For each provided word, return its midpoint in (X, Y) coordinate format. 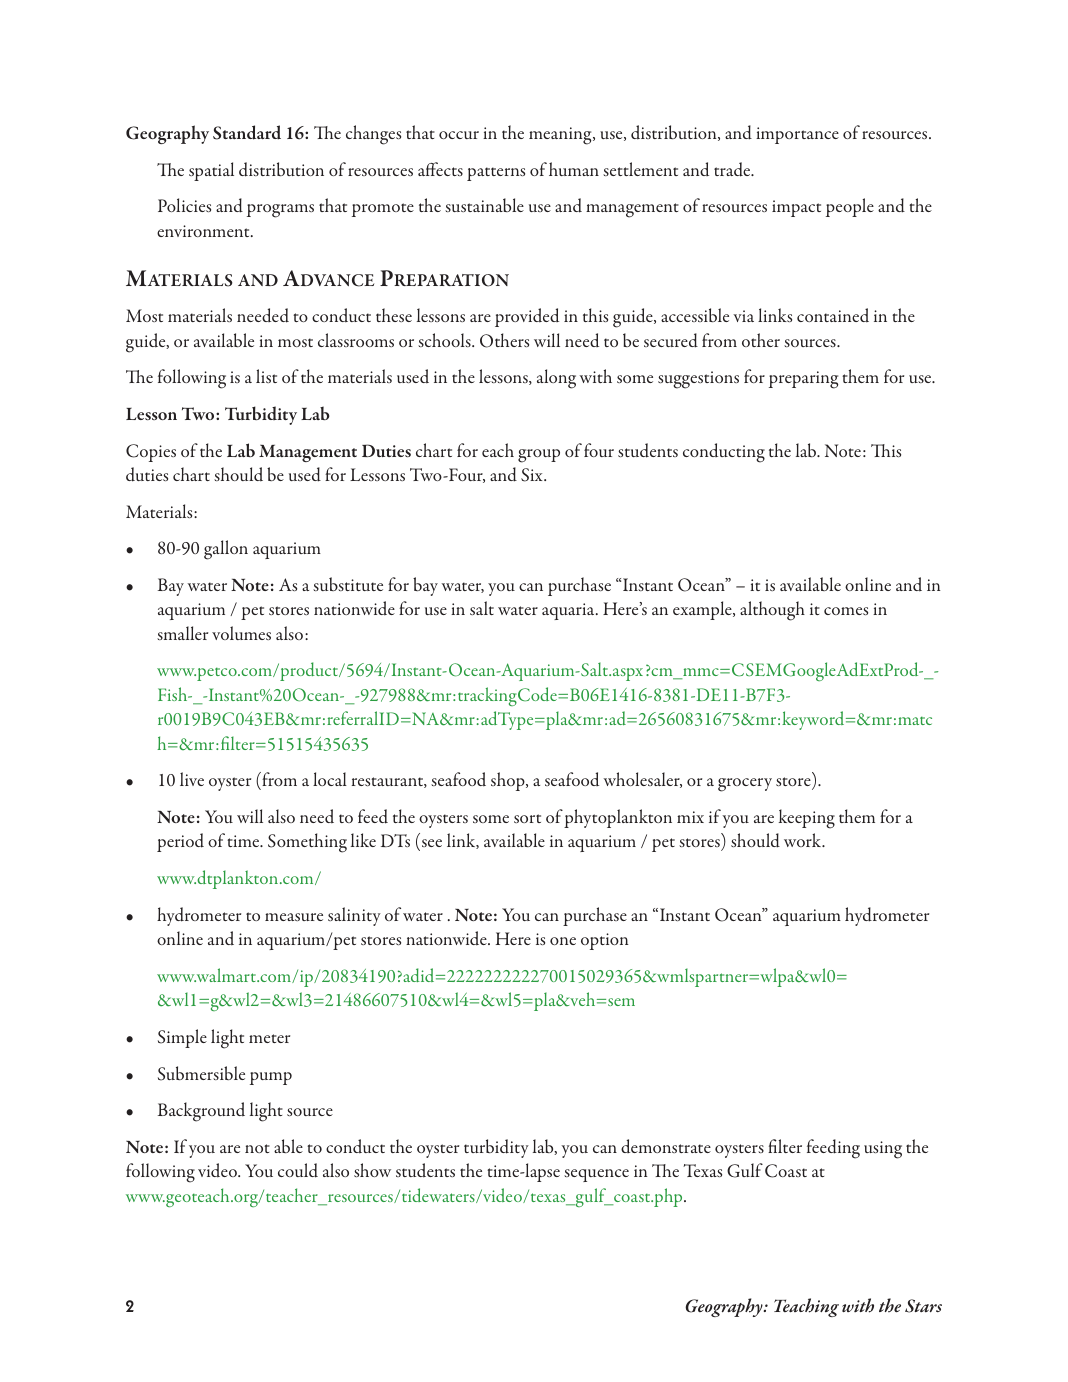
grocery (745, 785)
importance (797, 135)
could (298, 1170)
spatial (211, 171)
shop (509, 781)
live (192, 779)
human (574, 169)
